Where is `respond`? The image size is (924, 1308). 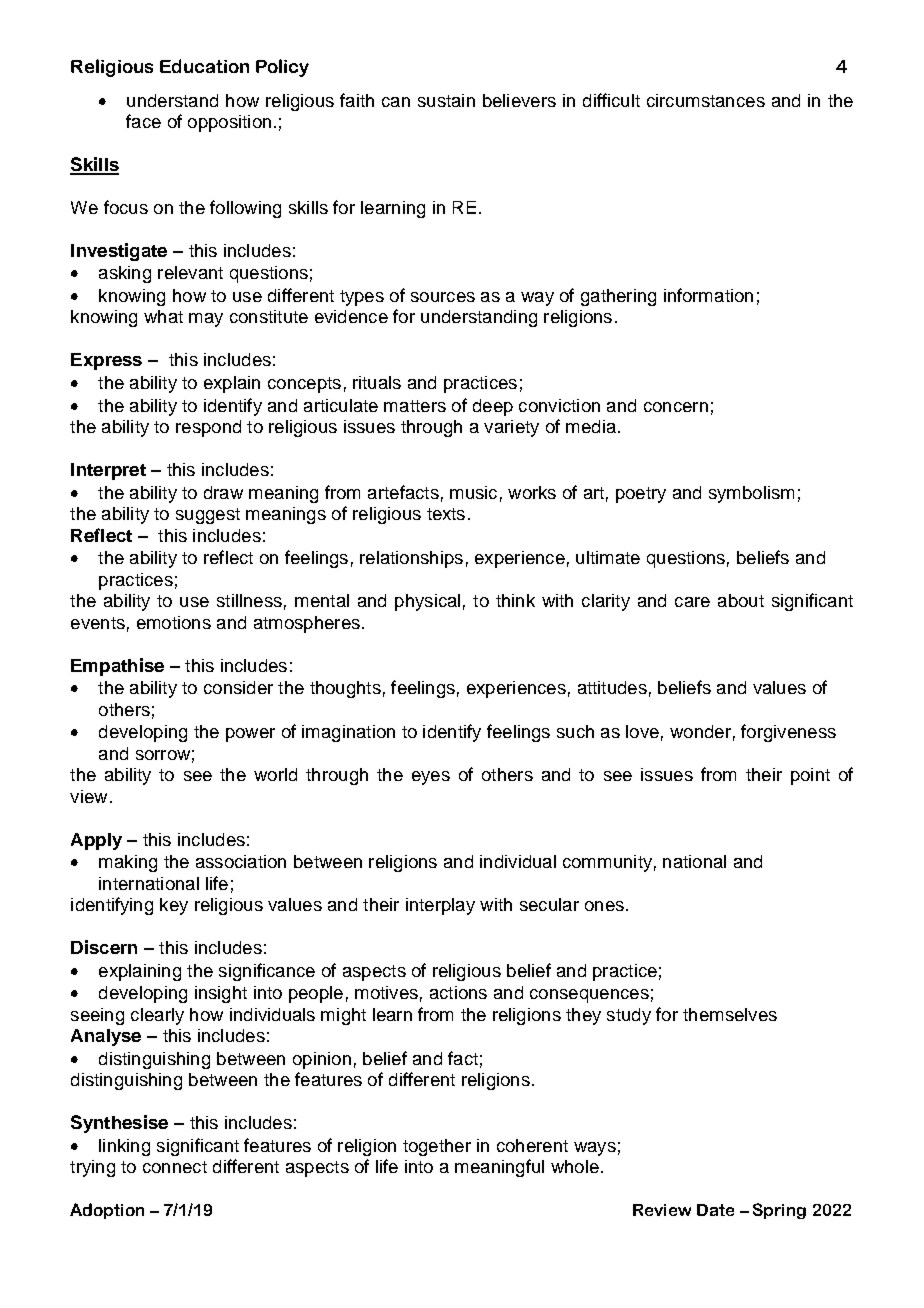
respond is located at coordinates (208, 428).
